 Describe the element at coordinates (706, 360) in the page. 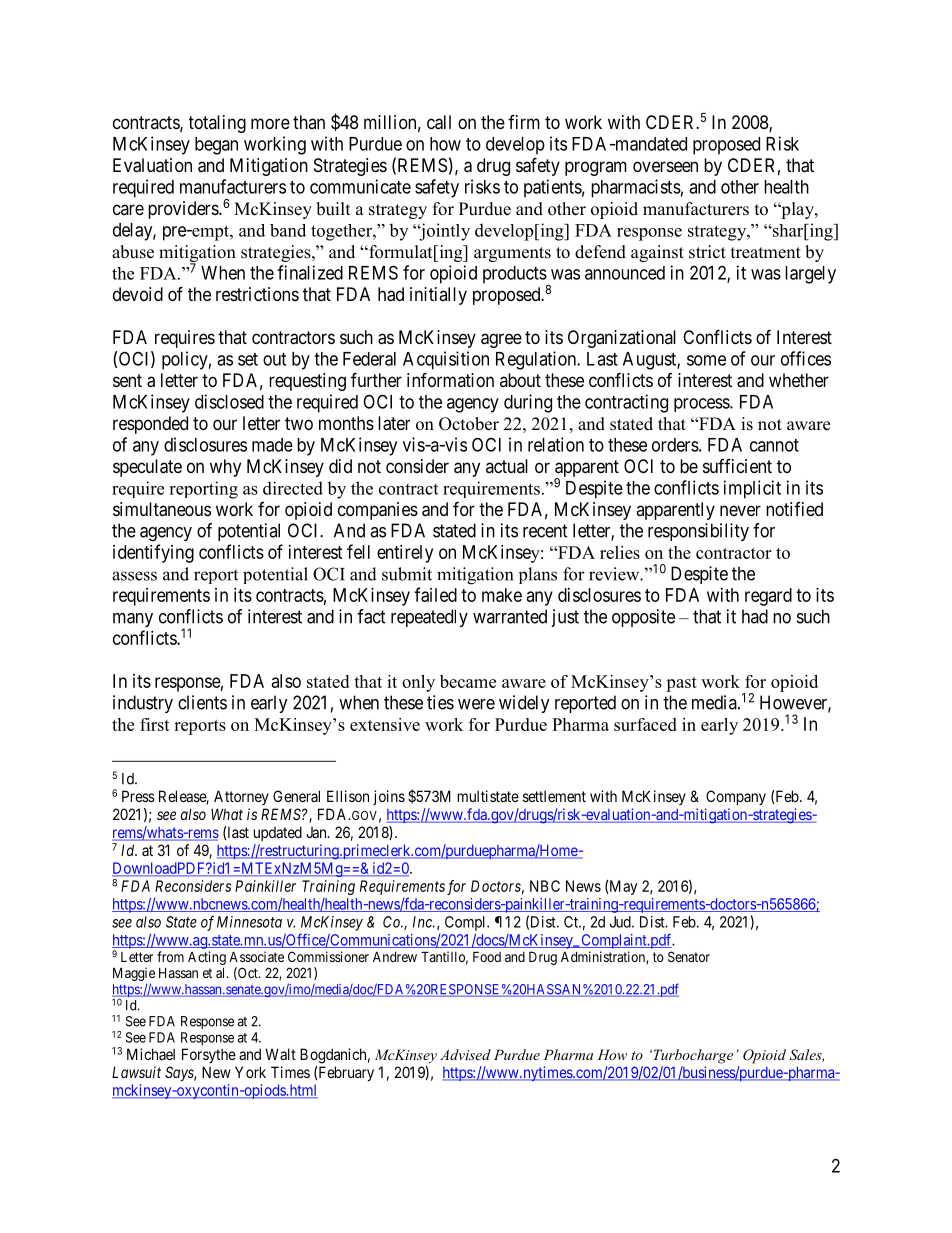

I see `some` at that location.
